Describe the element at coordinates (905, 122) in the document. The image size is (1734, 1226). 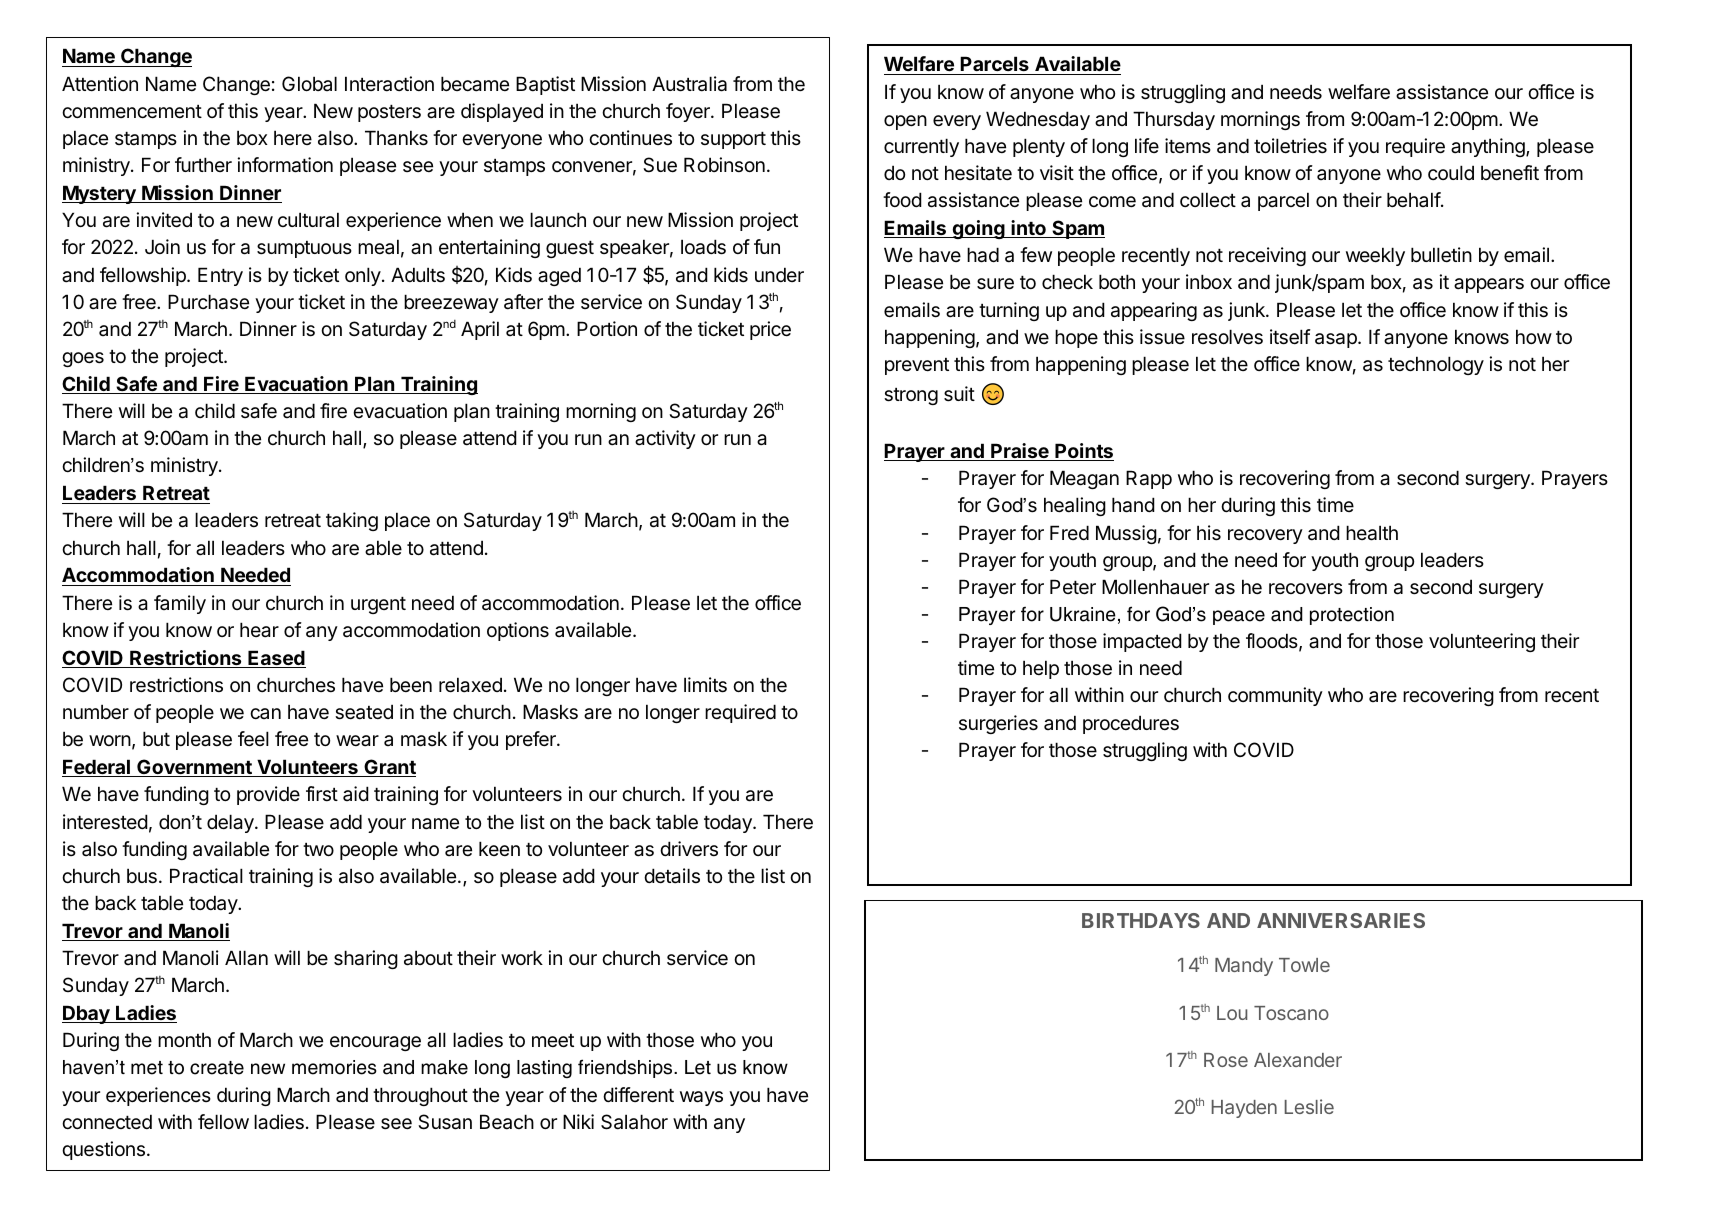
I see `open` at that location.
